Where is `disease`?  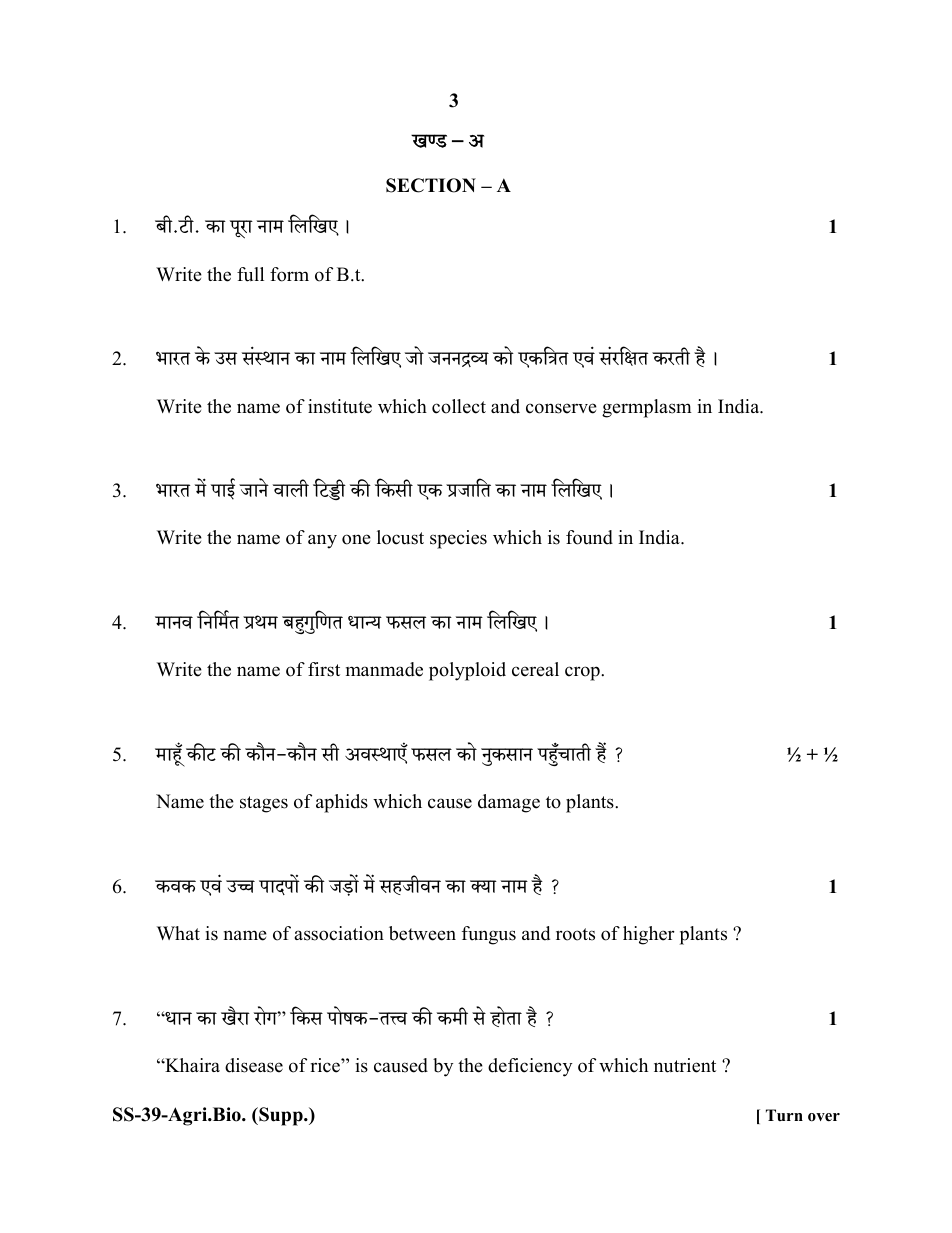 disease is located at coordinates (254, 1065).
